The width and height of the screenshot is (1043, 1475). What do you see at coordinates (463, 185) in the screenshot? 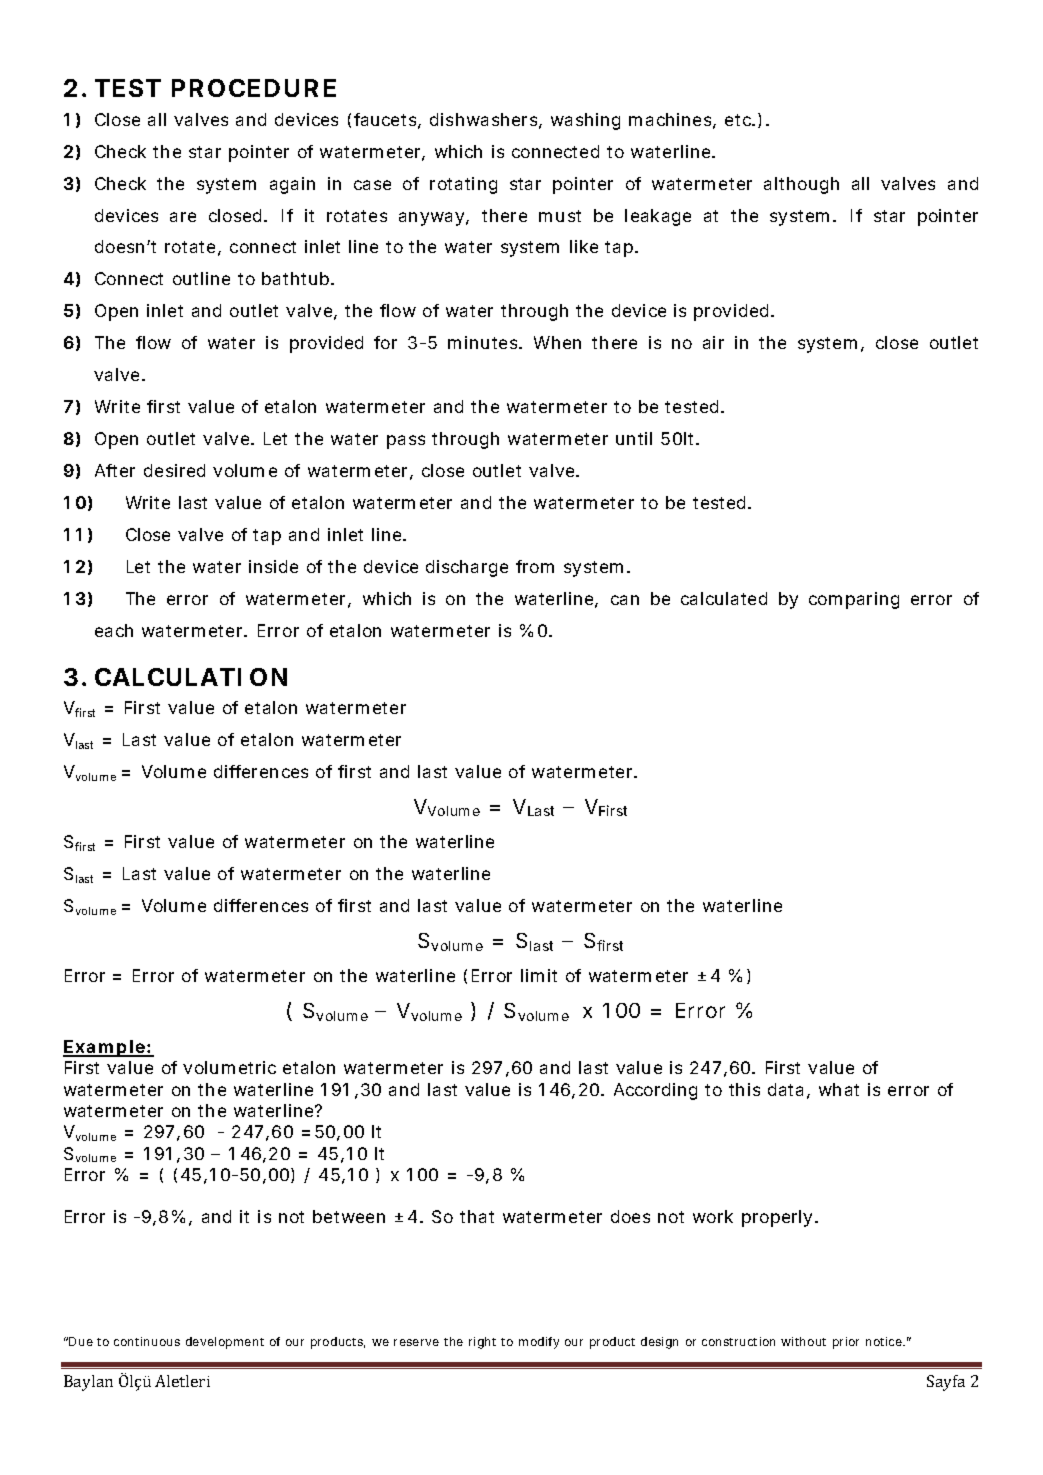
I see `rotating` at bounding box center [463, 185].
